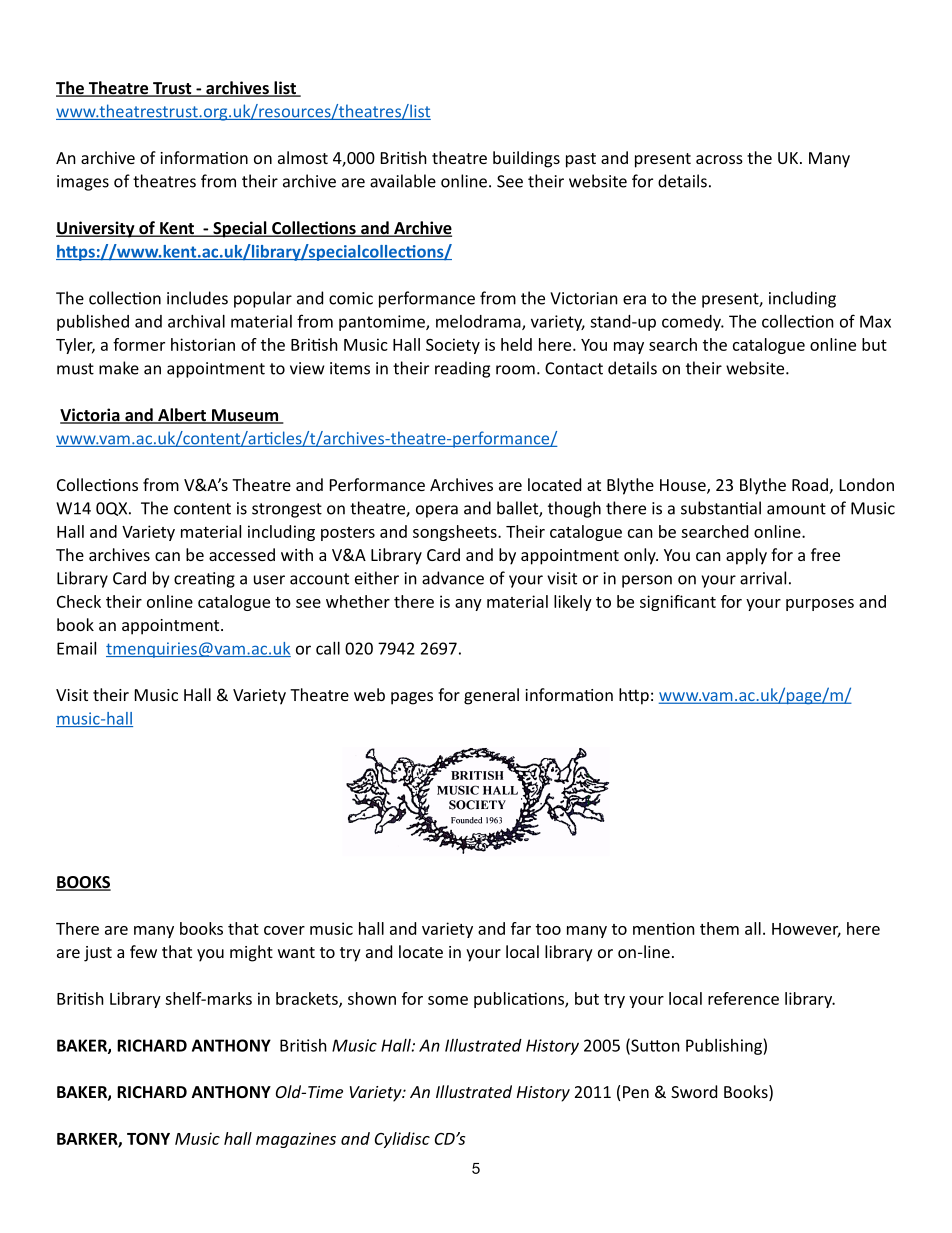 This document has height=1233, width=952. Describe the element at coordinates (719, 159) in the document. I see `across` at that location.
